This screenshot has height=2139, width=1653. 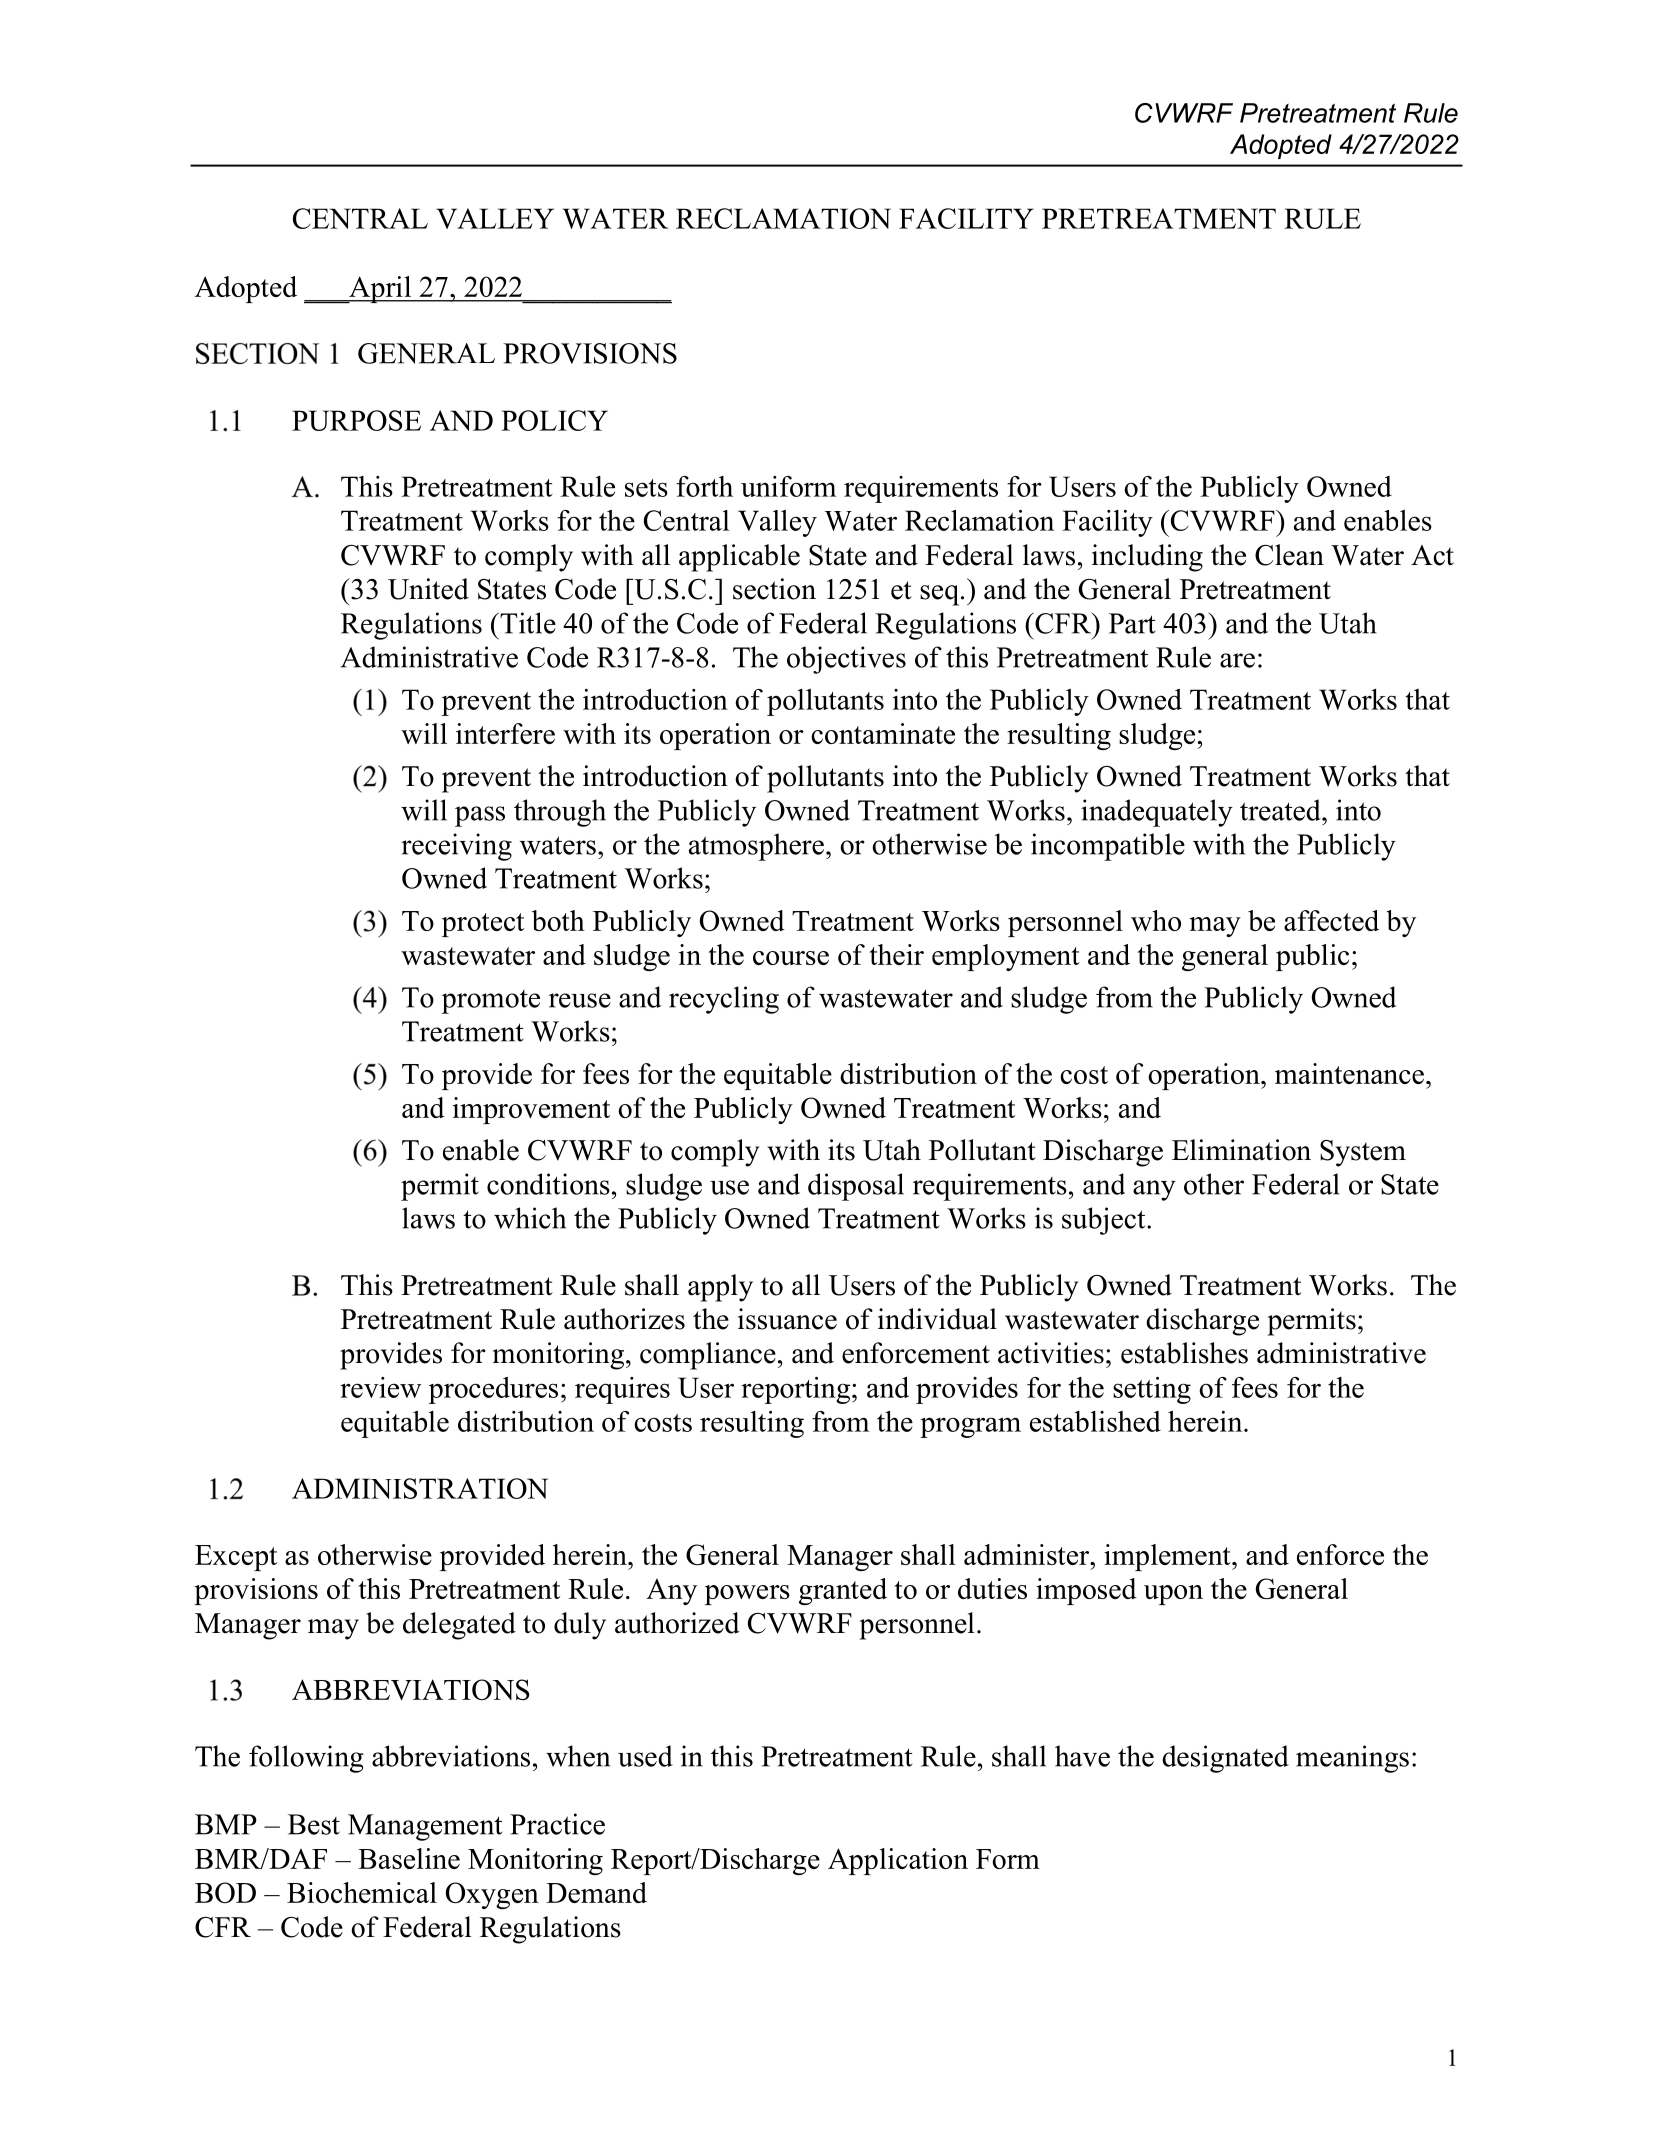 What do you see at coordinates (1289, 555) in the screenshot?
I see `Clean` at bounding box center [1289, 555].
